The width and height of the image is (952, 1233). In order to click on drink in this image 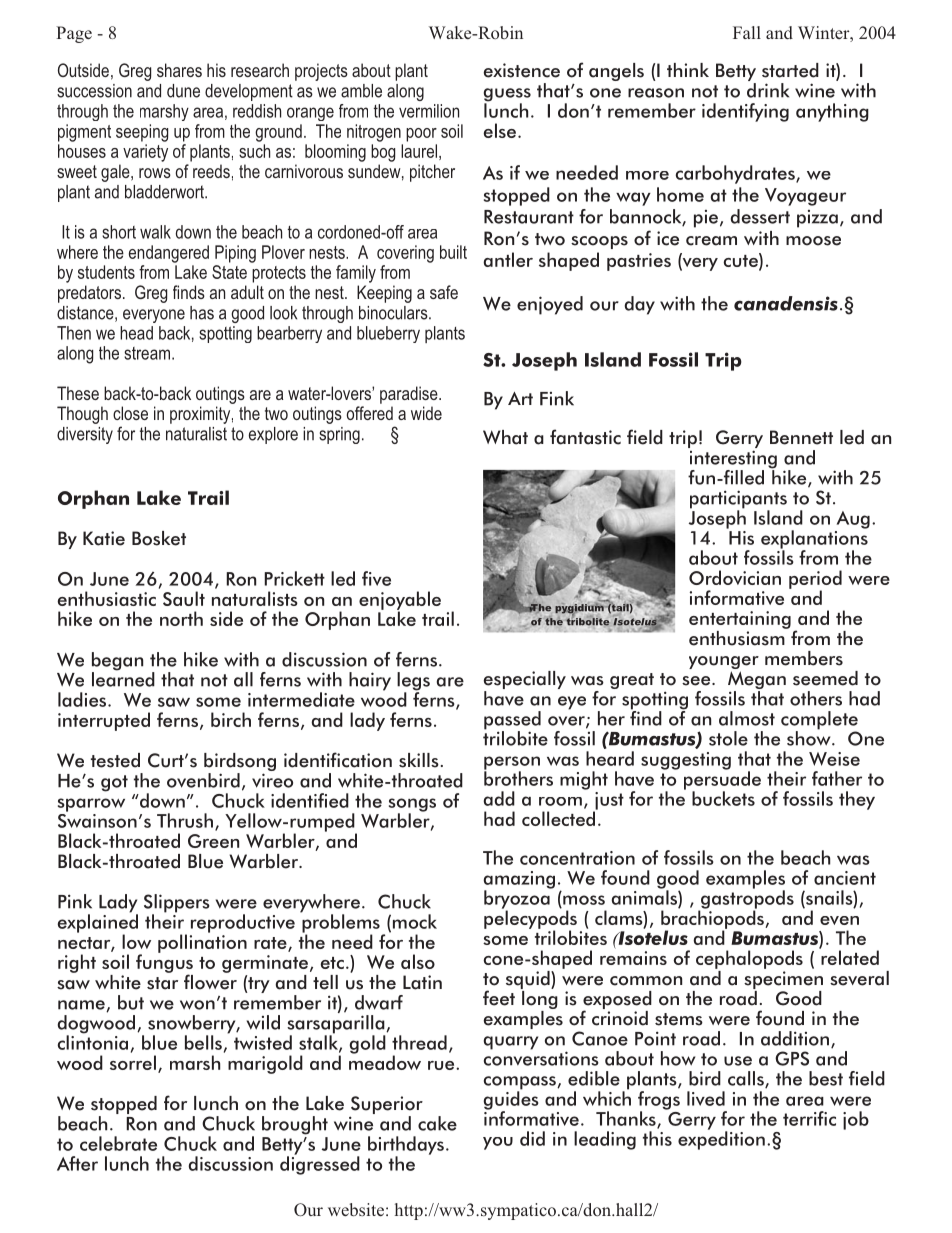, I will do `click(768, 90)`.
